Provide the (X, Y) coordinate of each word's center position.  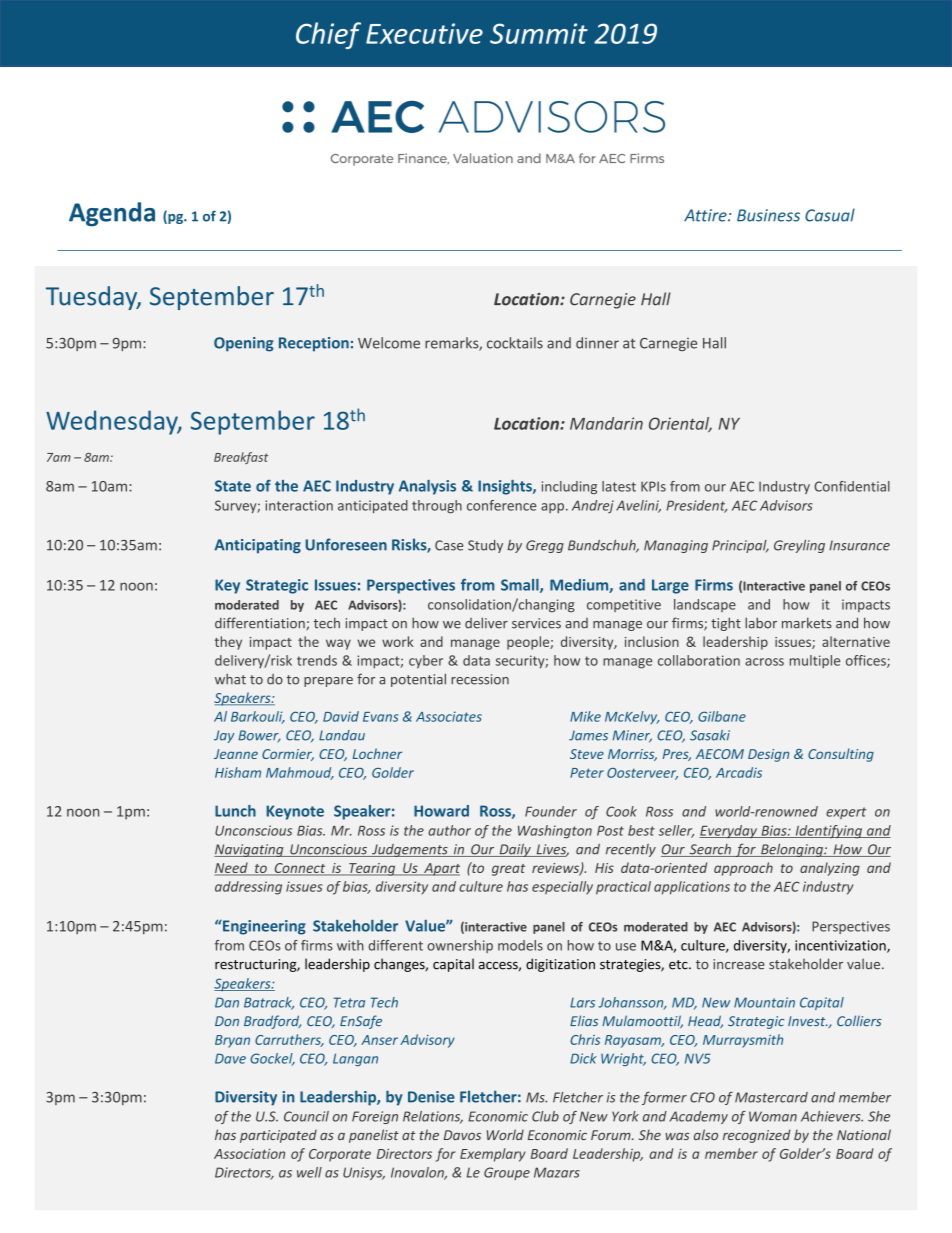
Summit (539, 33)
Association (249, 1154)
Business (768, 215)
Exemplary (493, 1155)
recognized (756, 1136)
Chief (328, 35)
